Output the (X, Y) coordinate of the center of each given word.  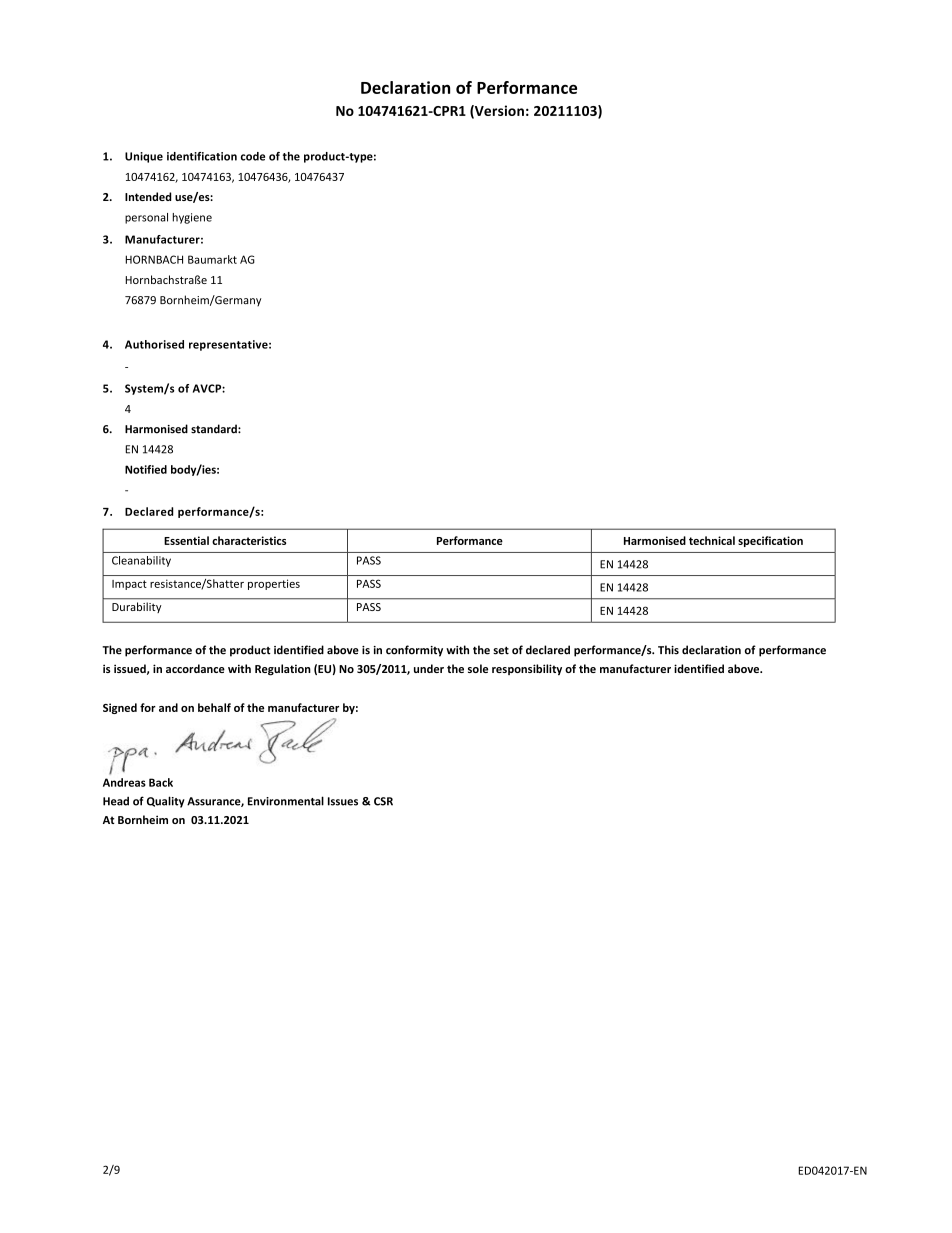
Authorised (154, 344)
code (253, 156)
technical (712, 540)
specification (770, 541)
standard (215, 429)
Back (161, 782)
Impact (129, 585)
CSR (383, 801)
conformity (414, 651)
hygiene (192, 218)
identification (202, 156)
